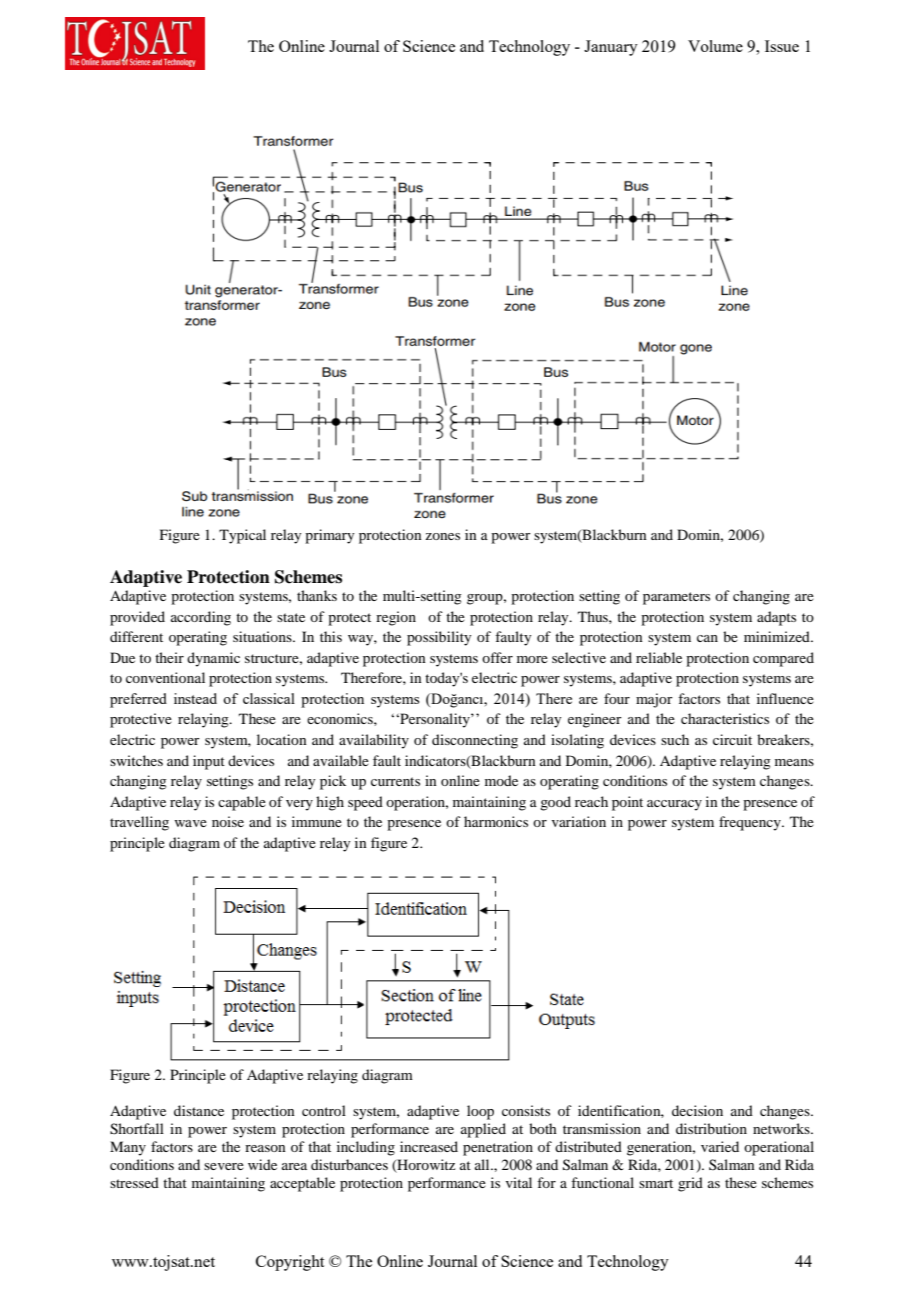 This screenshot has width=924, height=1308. I want to click on zones, so click(442, 536).
